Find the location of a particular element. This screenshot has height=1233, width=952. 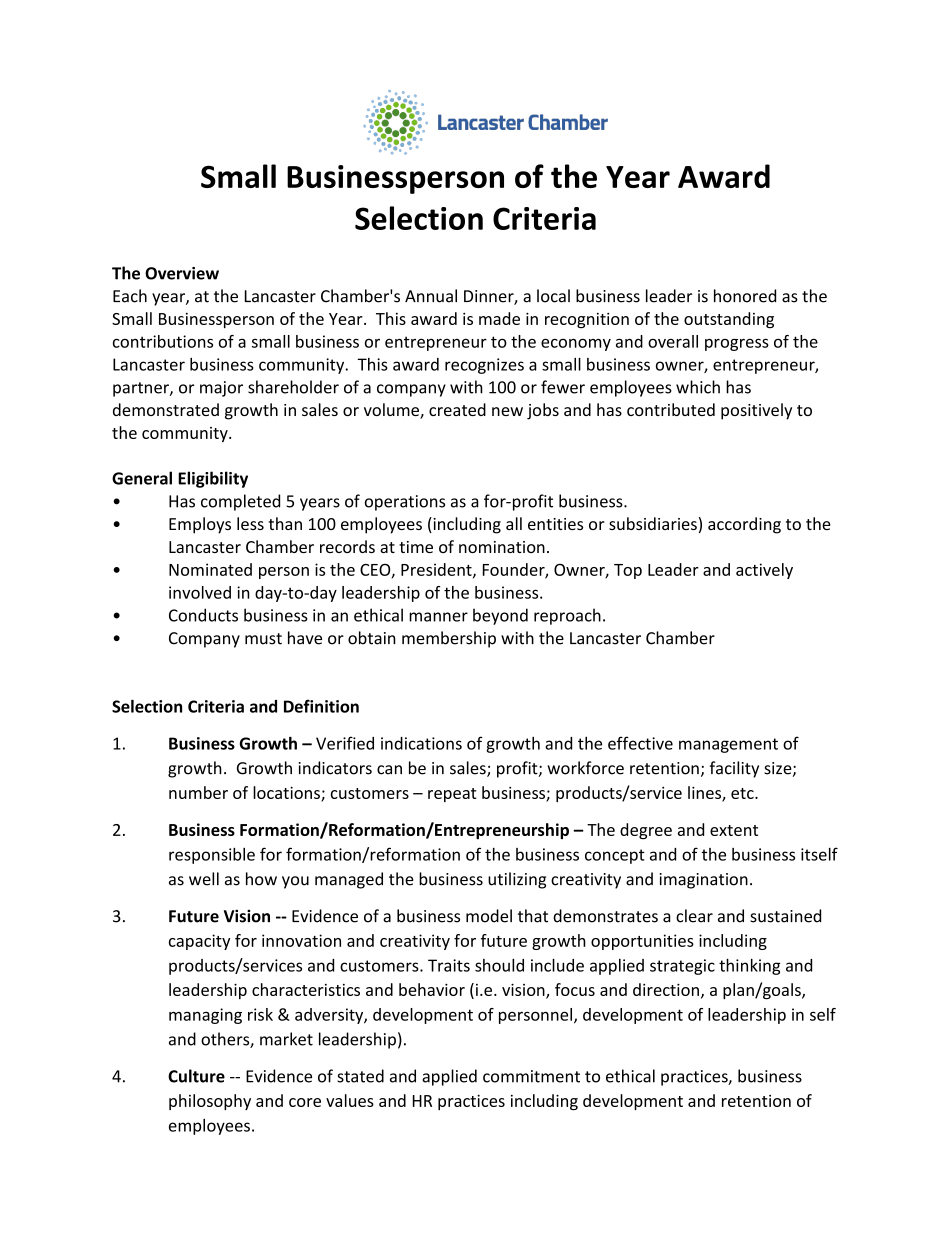

commitment is located at coordinates (531, 1076).
